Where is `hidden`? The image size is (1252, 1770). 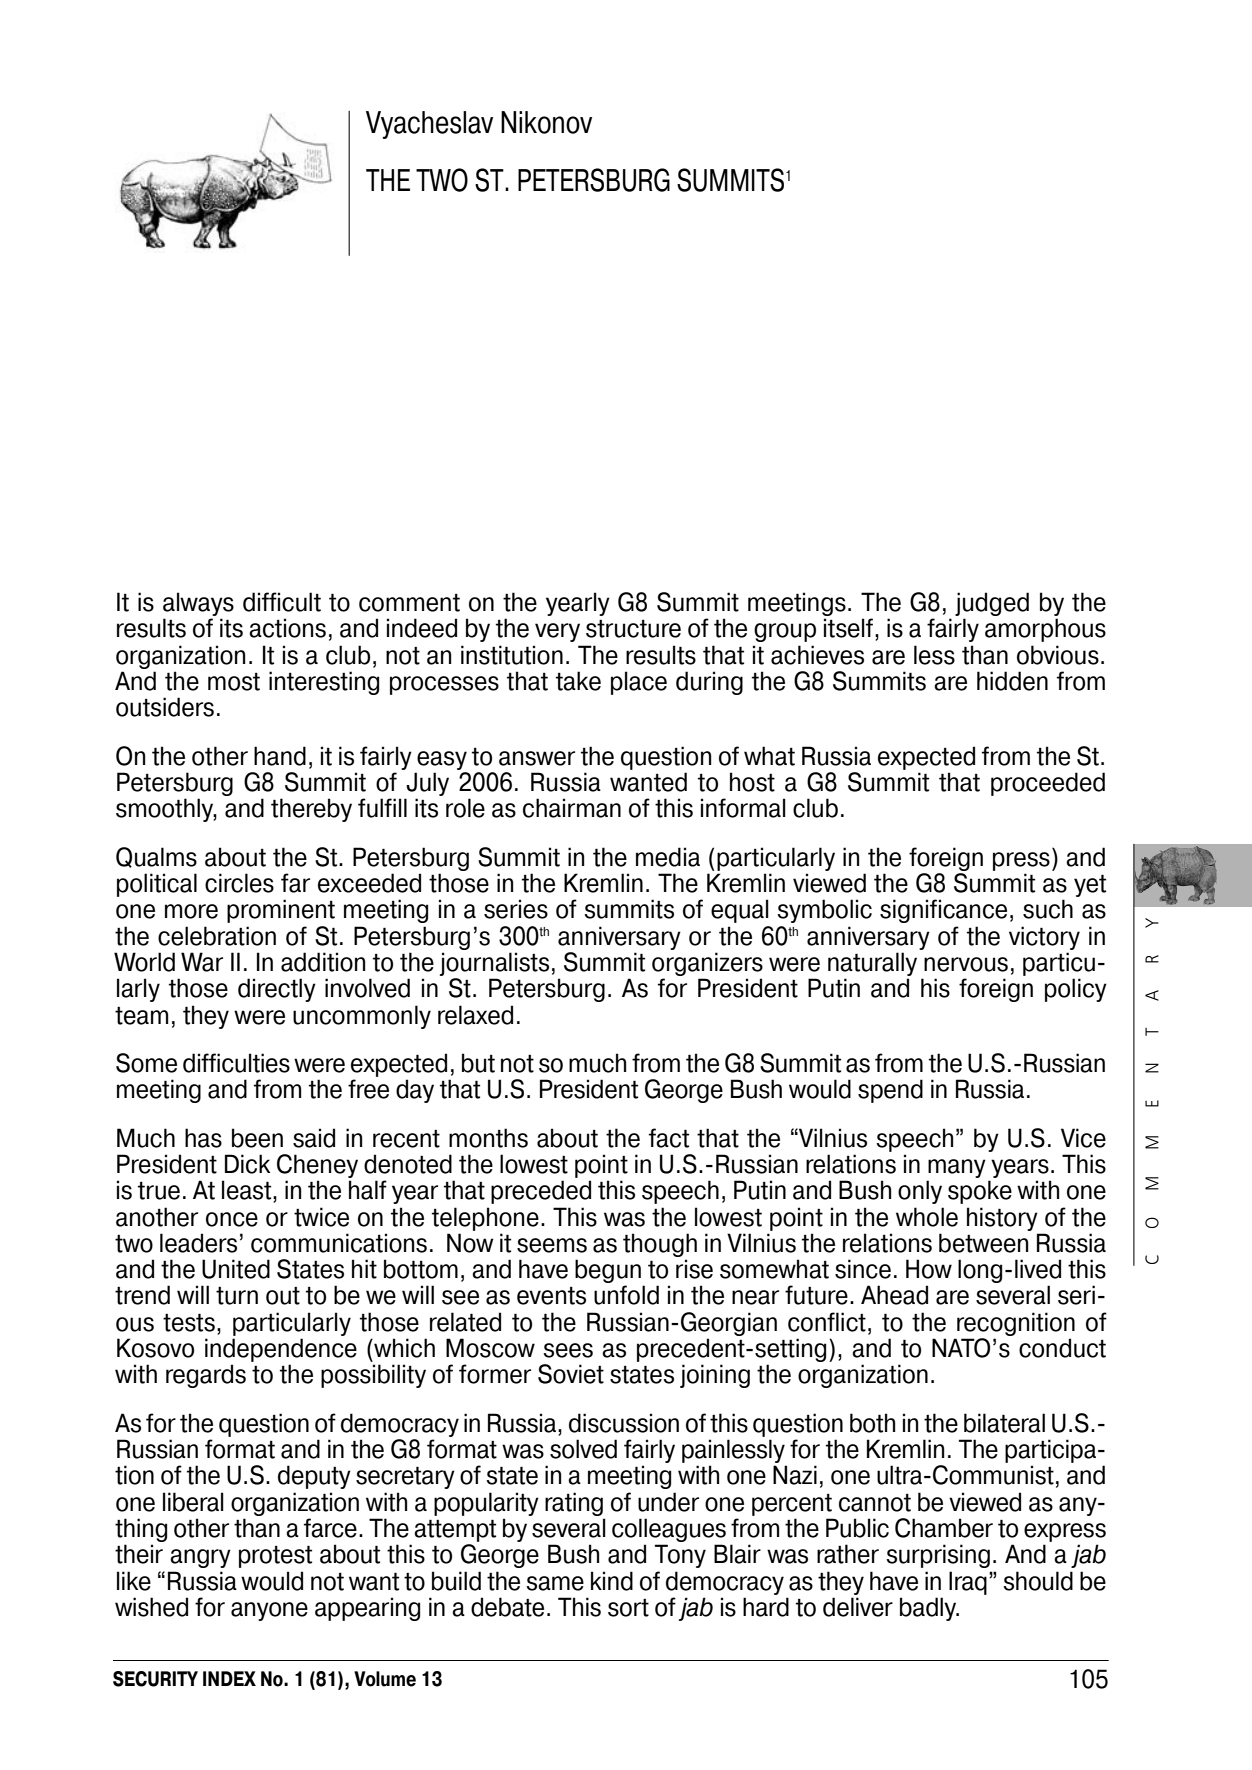 hidden is located at coordinates (1012, 681).
